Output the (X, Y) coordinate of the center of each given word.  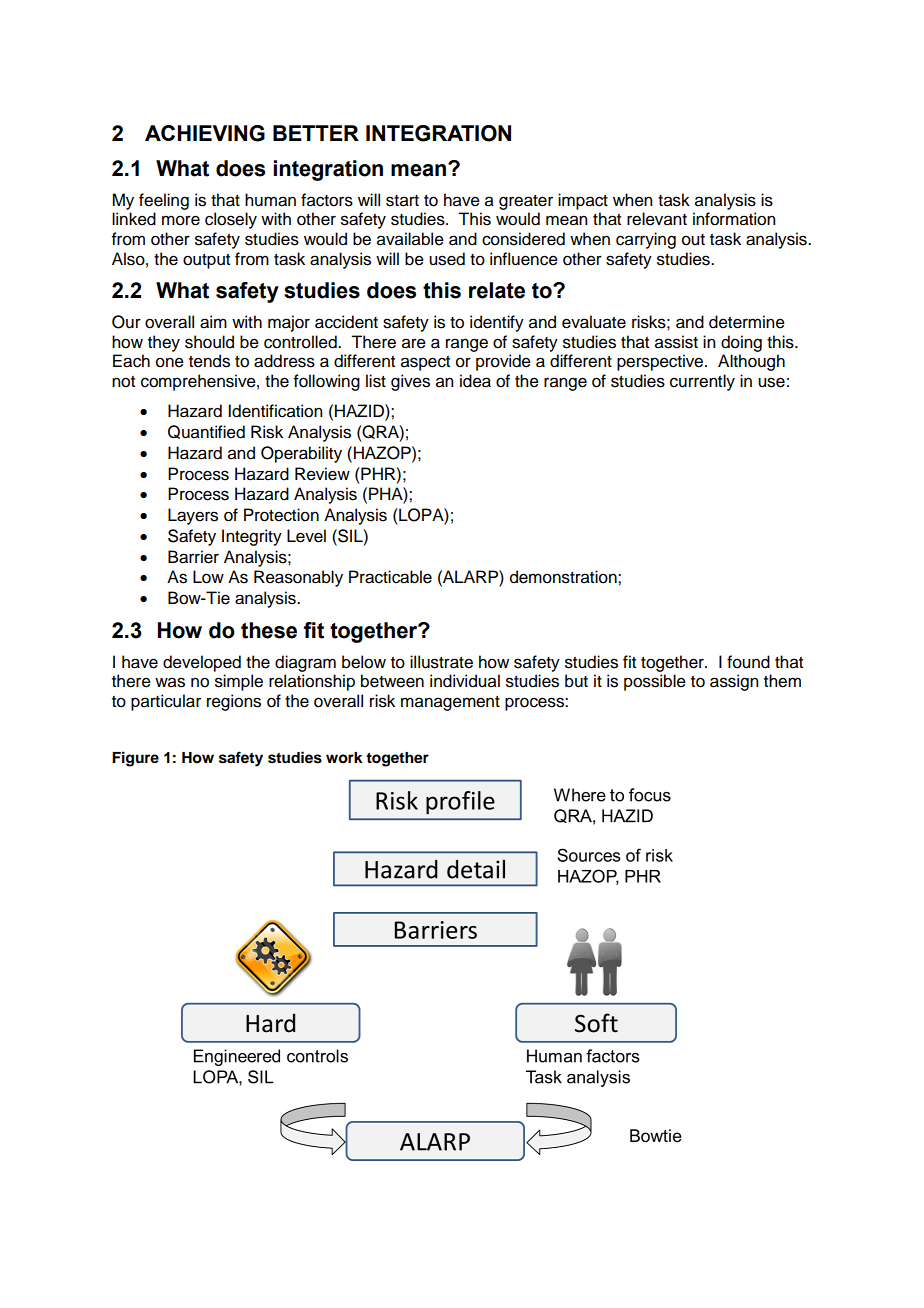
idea (475, 381)
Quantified (206, 432)
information (734, 219)
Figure (135, 759)
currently (702, 382)
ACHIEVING (205, 133)
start (402, 201)
